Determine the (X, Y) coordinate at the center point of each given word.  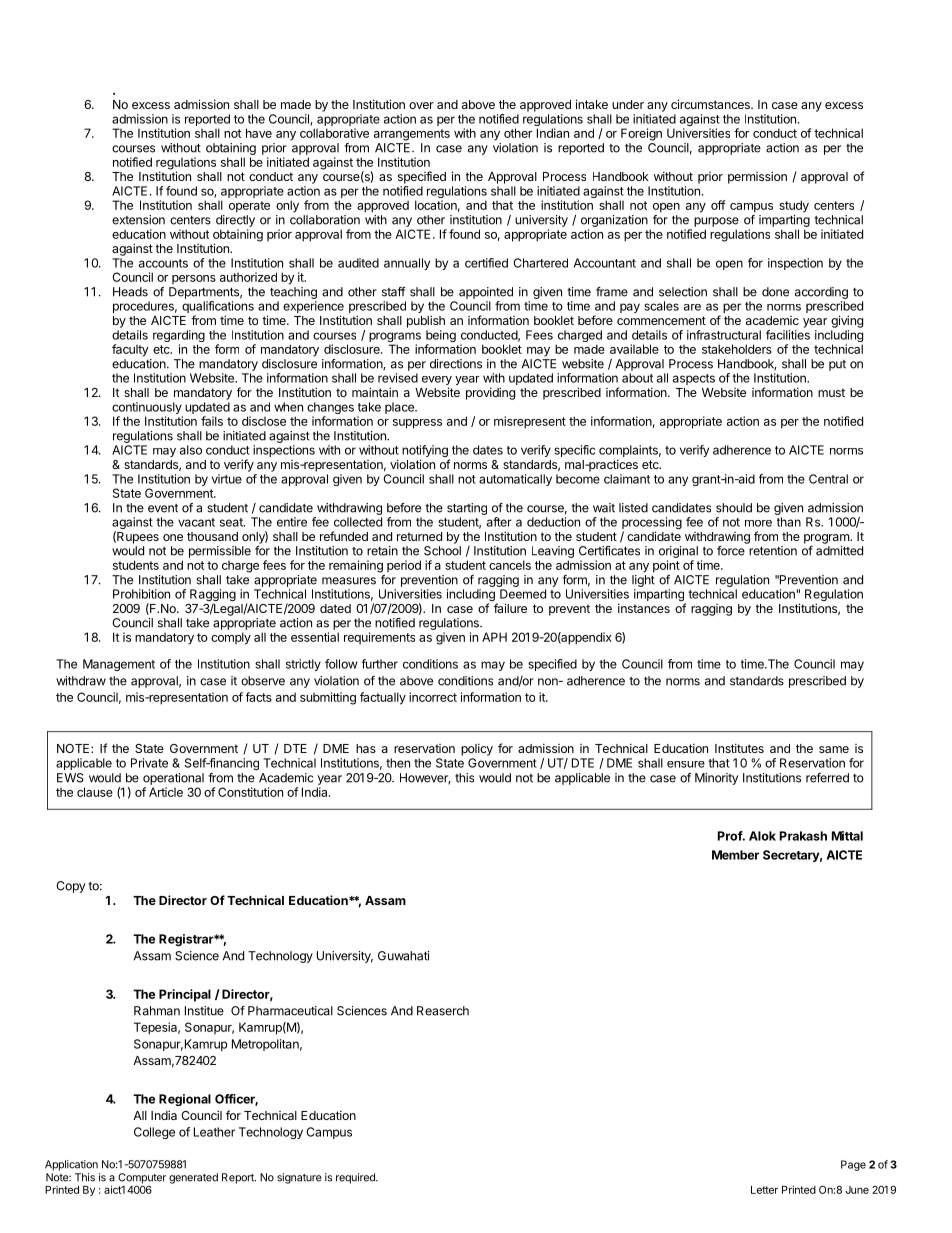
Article (166, 792)
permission (757, 177)
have (259, 133)
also (191, 450)
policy (477, 749)
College (154, 1133)
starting (467, 509)
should (734, 508)
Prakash (803, 836)
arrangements (412, 135)
